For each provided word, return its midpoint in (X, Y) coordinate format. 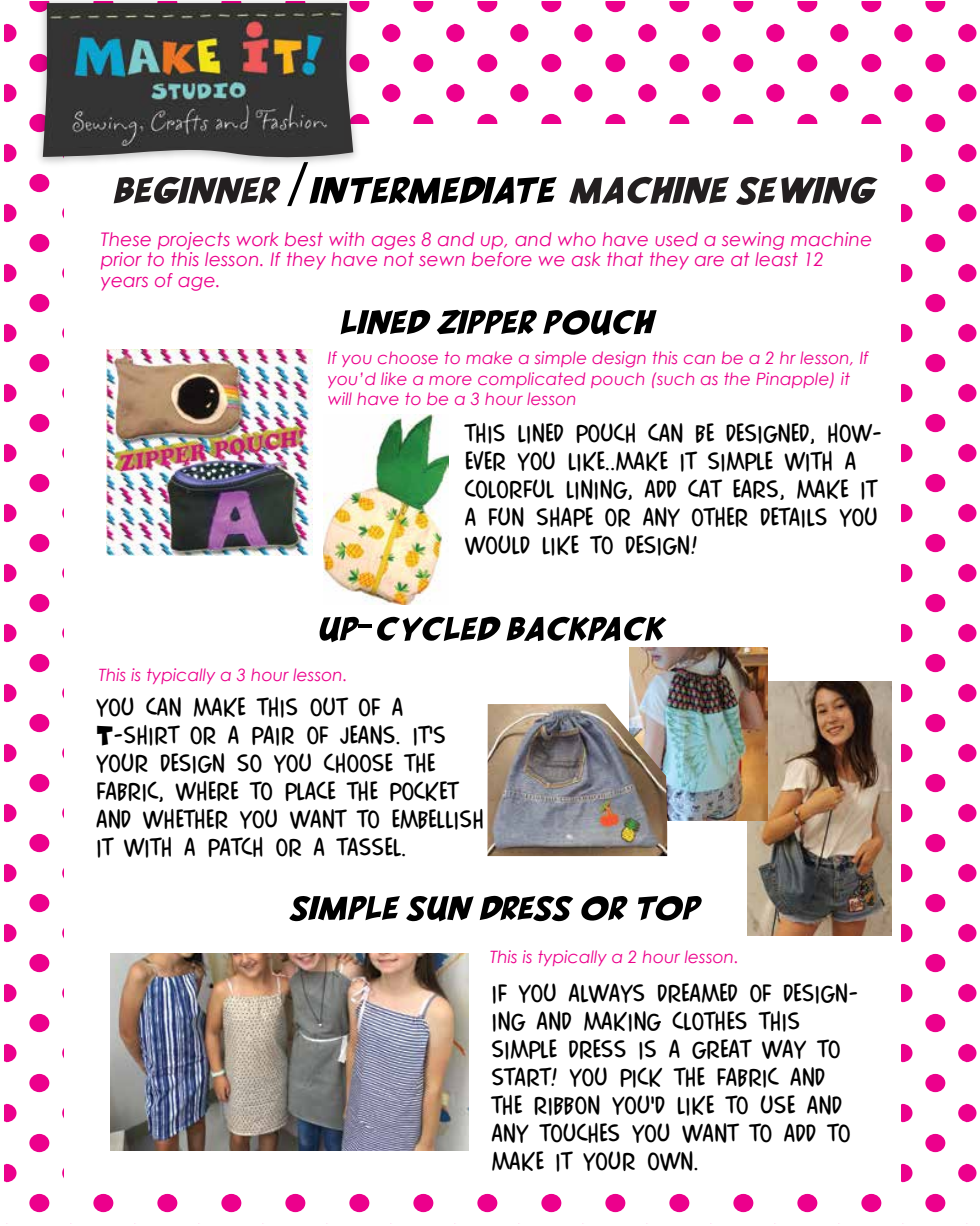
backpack (586, 629)
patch (235, 847)
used (676, 239)
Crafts (179, 121)
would (497, 545)
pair (273, 735)
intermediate (433, 190)
